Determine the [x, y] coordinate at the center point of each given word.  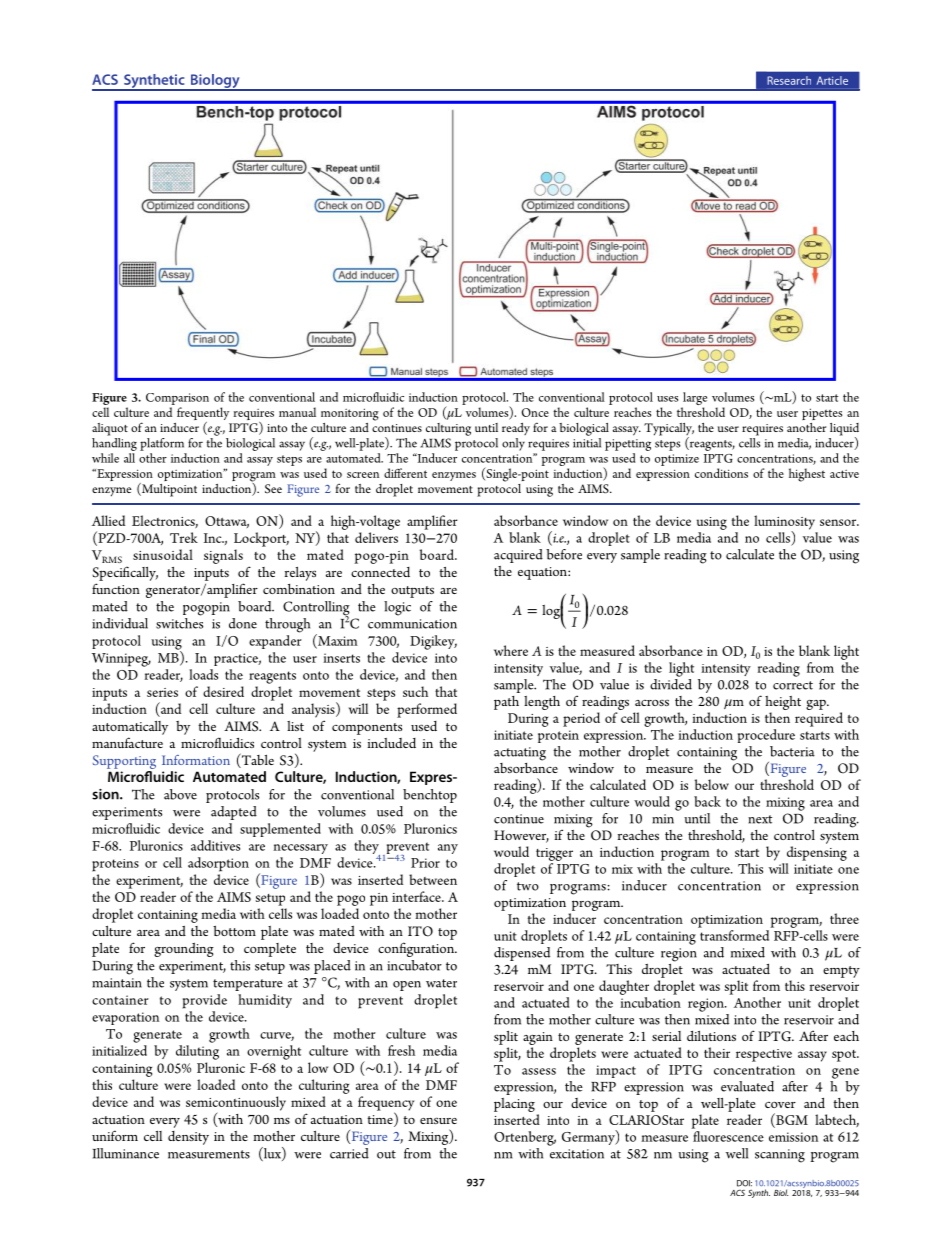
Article [832, 80]
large [694, 400]
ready [516, 429]
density [188, 1138]
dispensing [817, 853]
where [511, 650]
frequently [203, 415]
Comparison [177, 399]
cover [780, 1105]
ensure [438, 1121]
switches [179, 623]
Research [789, 80]
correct [793, 685]
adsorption [218, 864]
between [433, 879]
